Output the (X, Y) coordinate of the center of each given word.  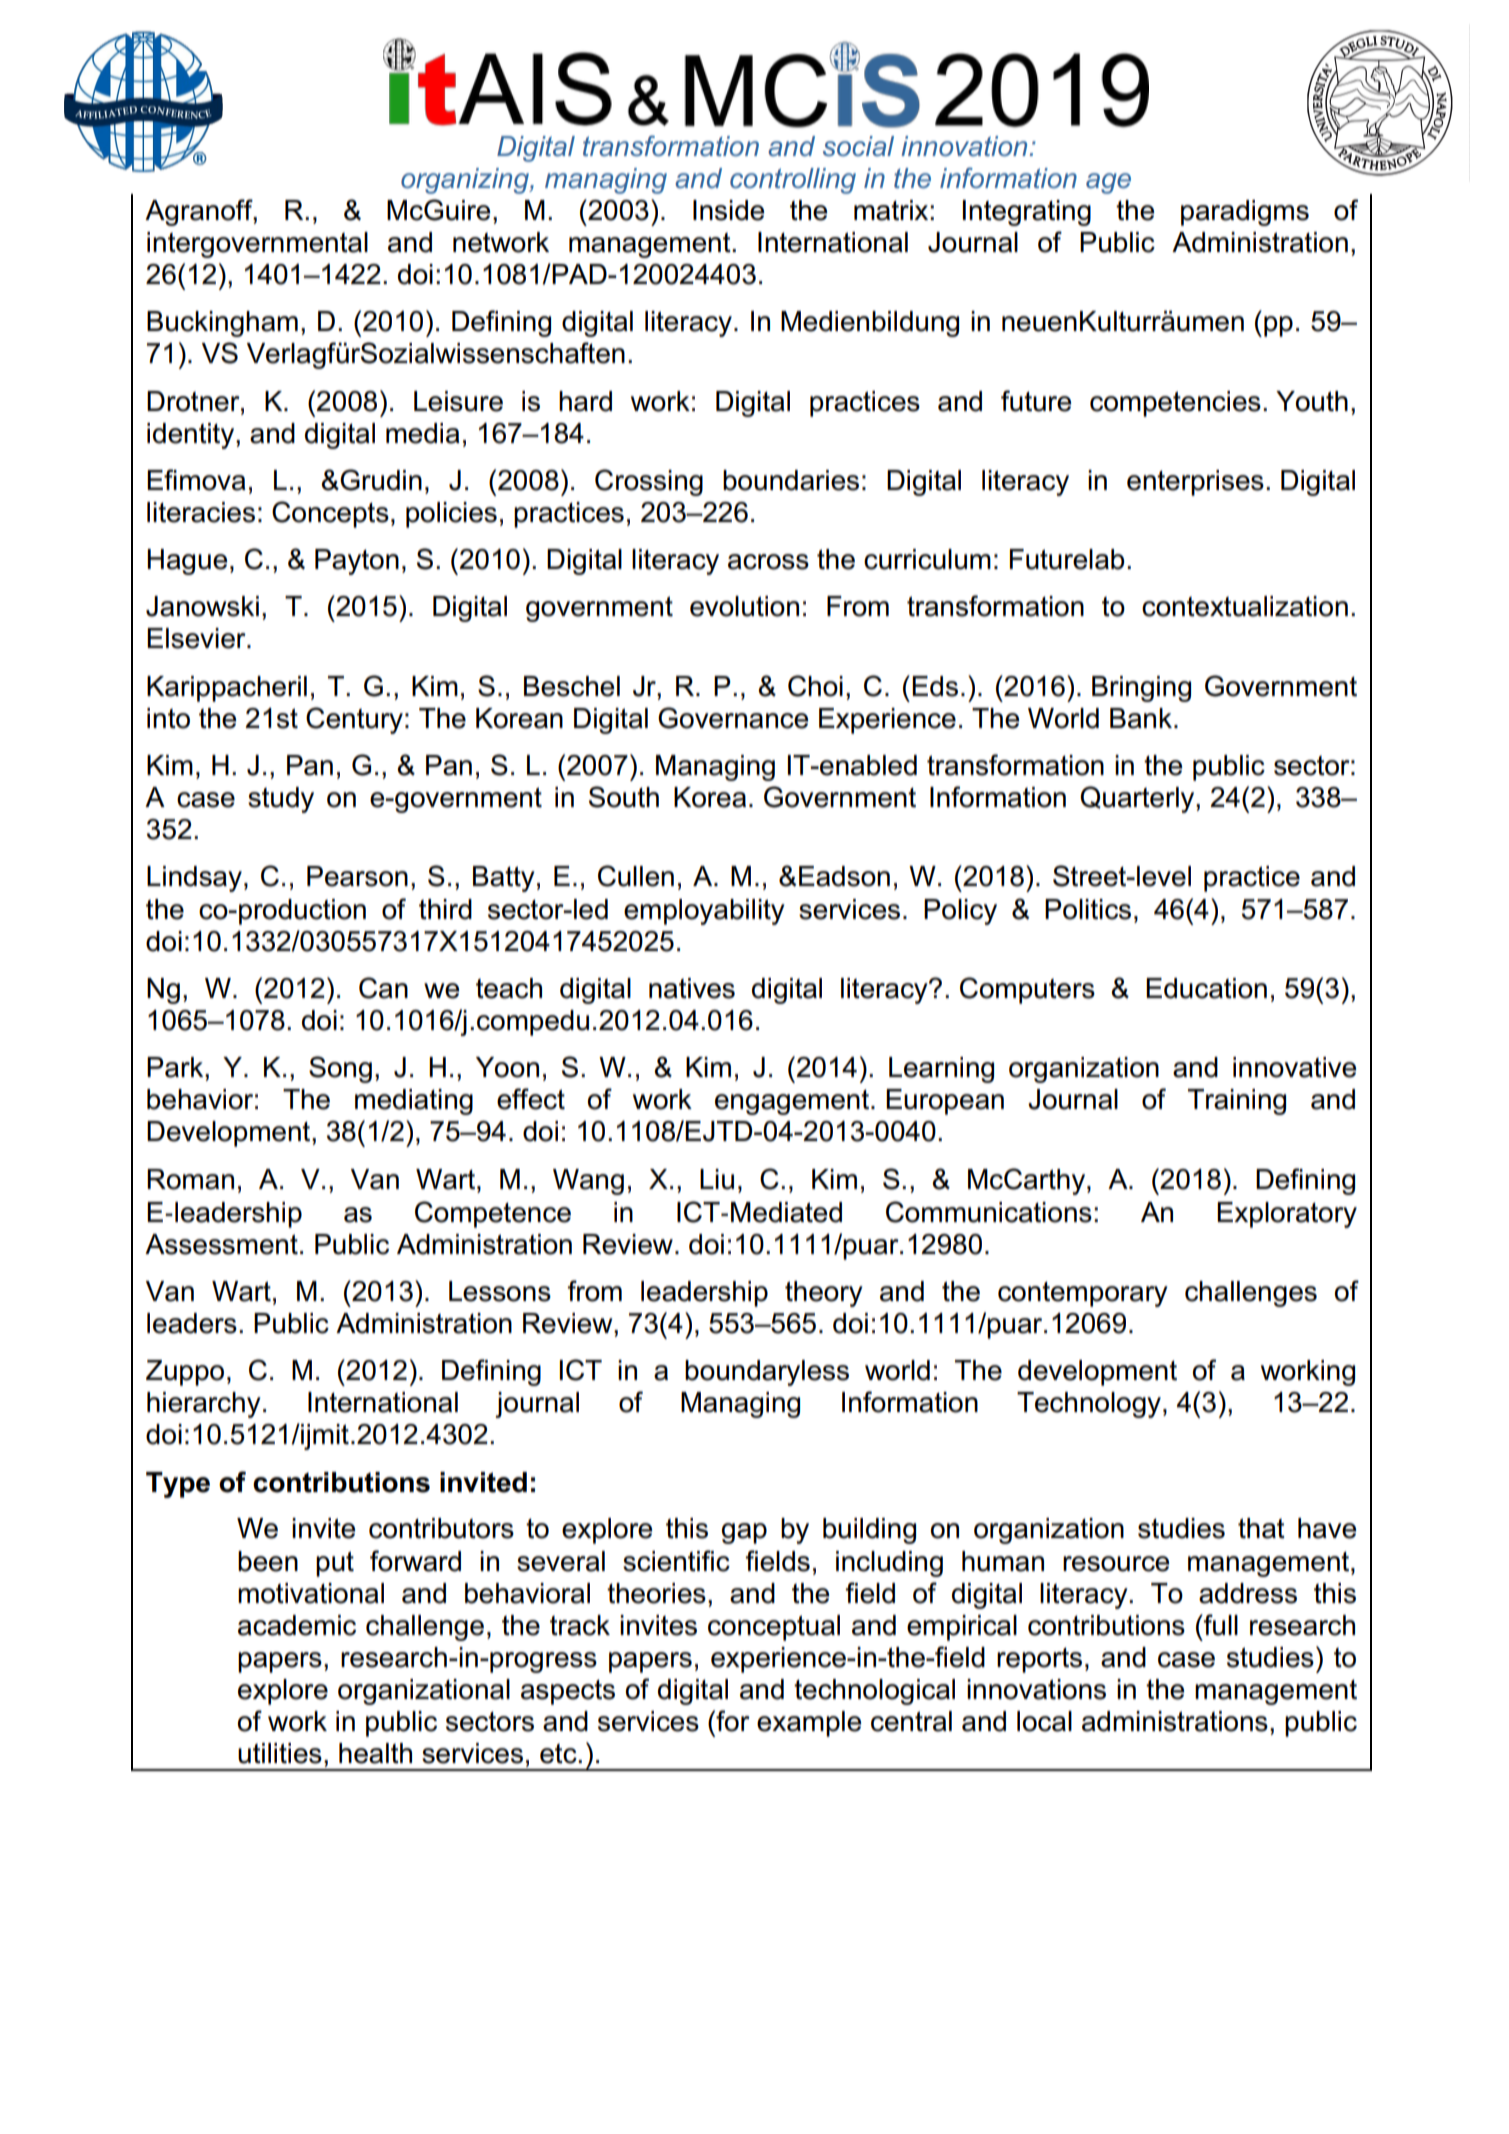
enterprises (1195, 483)
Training (1237, 1102)
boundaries (791, 480)
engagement (792, 1102)
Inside (728, 210)
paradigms (1245, 213)
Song (340, 1069)
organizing (466, 181)
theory (824, 1294)
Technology (1089, 1405)
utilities (280, 1753)
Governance (733, 718)
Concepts (330, 514)
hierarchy (204, 1405)
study (281, 800)
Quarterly (1138, 799)
